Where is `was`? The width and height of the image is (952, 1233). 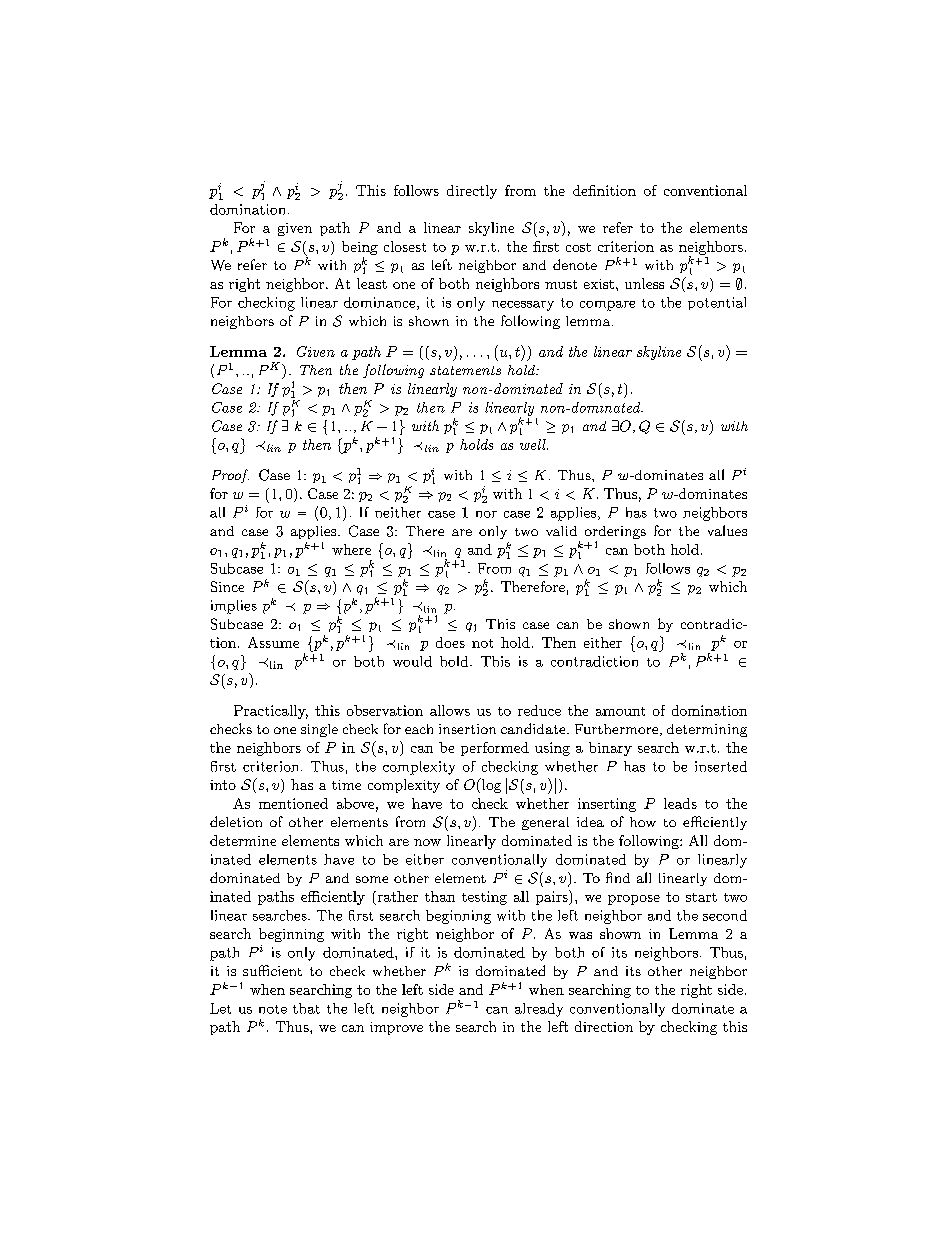
was is located at coordinates (580, 935).
